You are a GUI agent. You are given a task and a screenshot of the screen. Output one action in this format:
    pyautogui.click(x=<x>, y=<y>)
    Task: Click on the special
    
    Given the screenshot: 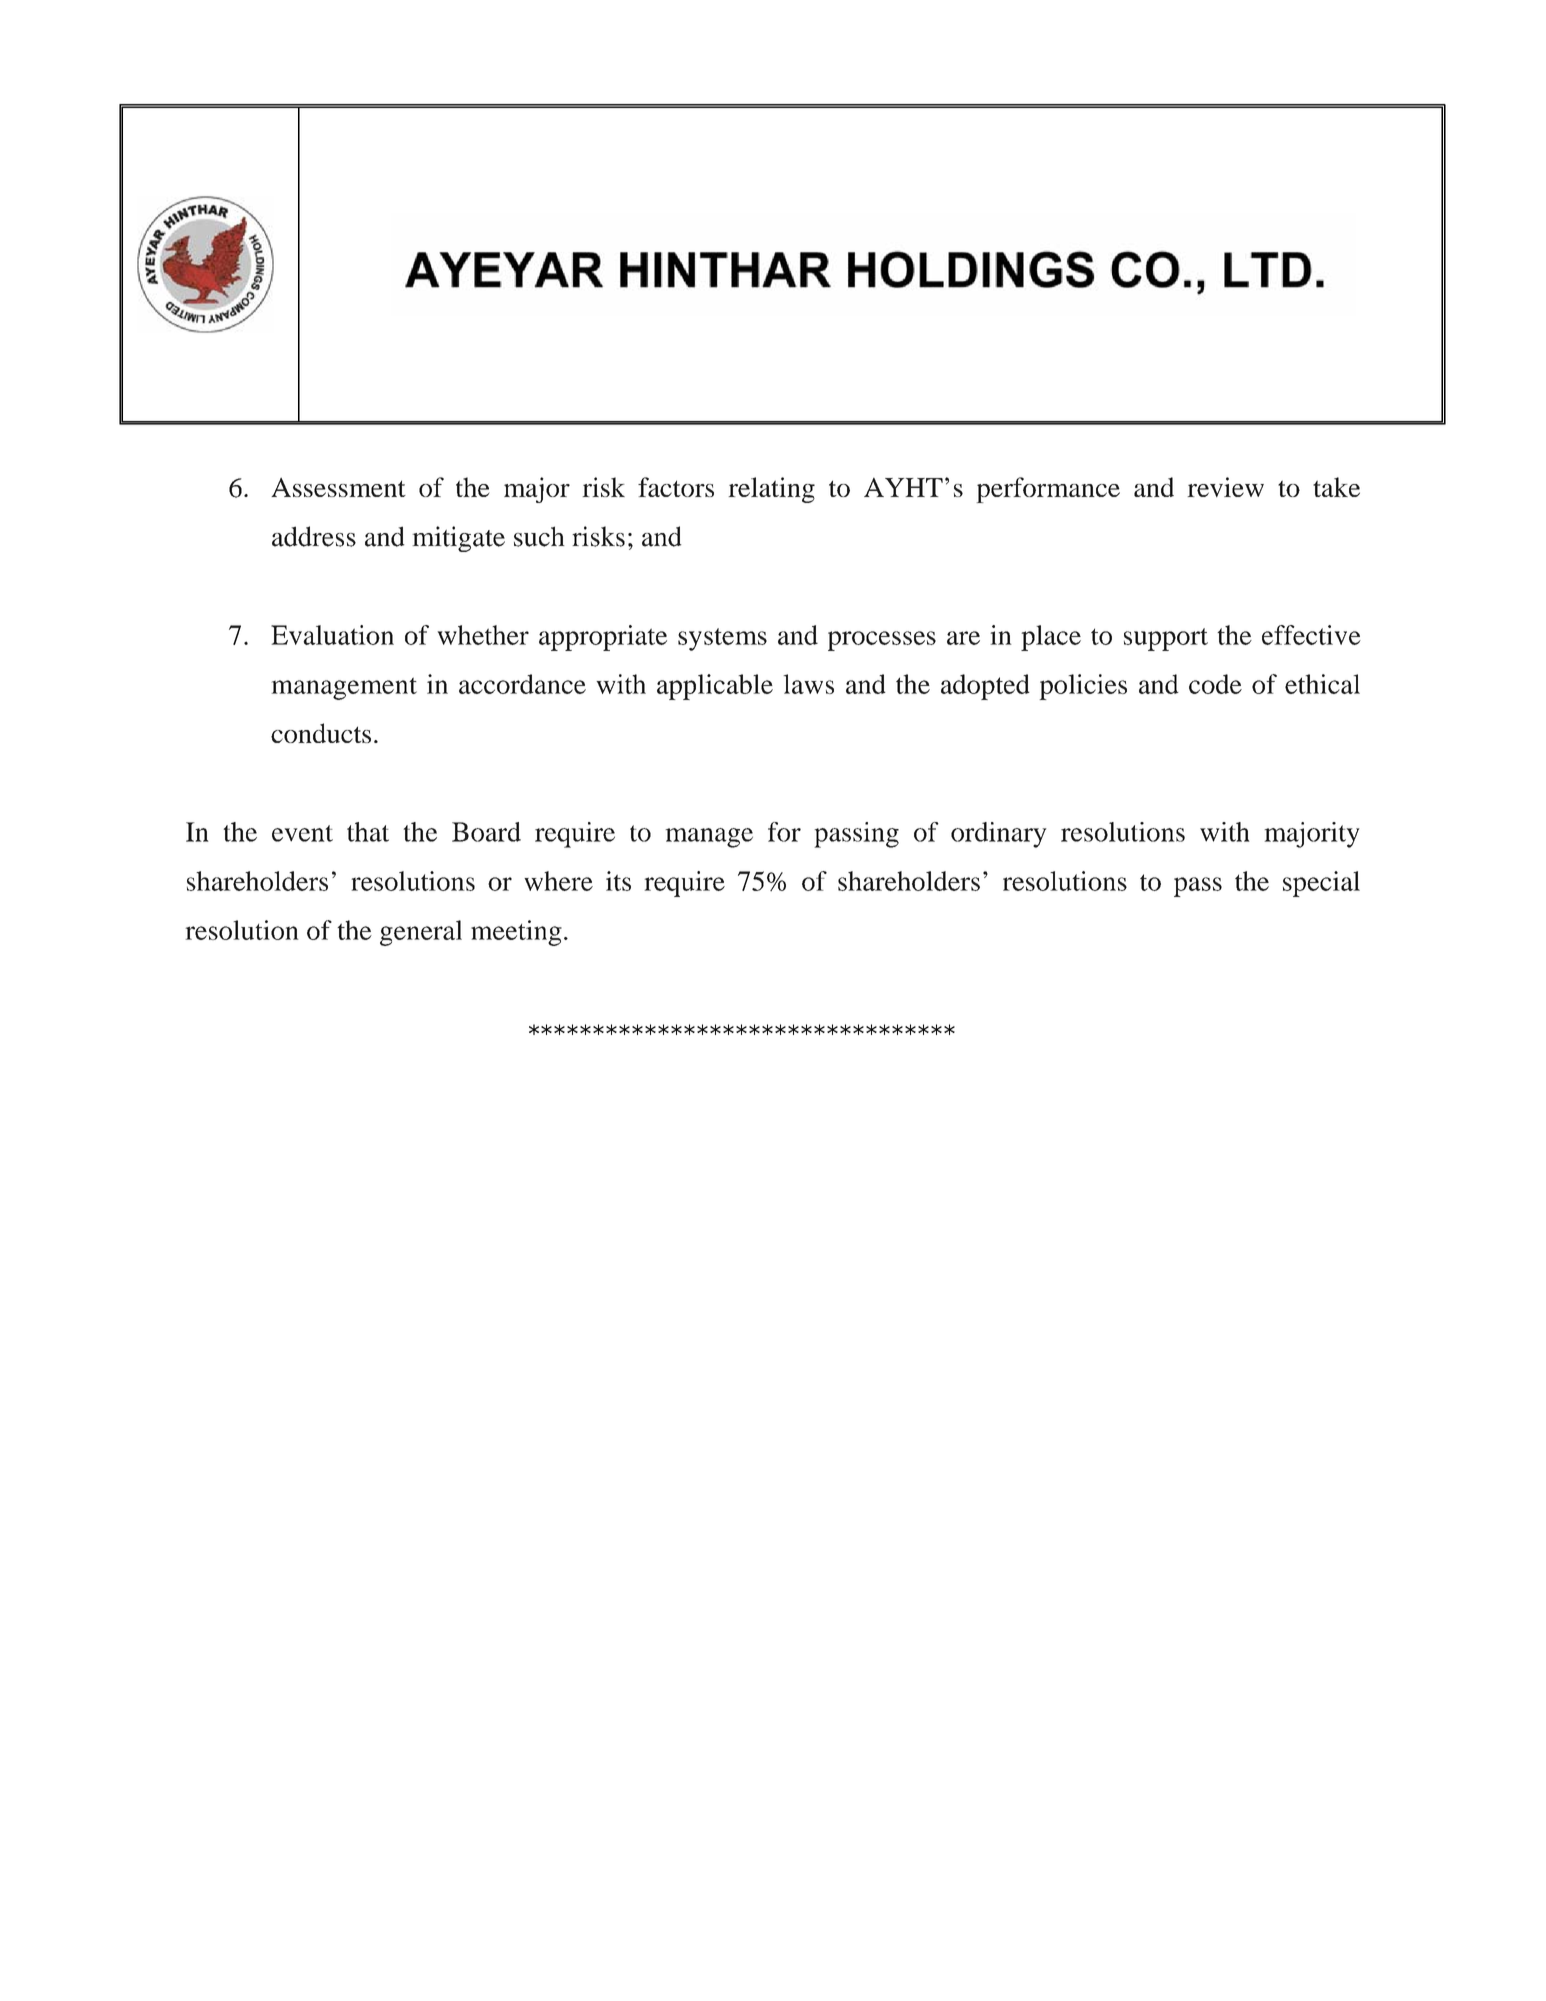 What is the action you would take?
    pyautogui.click(x=1321, y=884)
